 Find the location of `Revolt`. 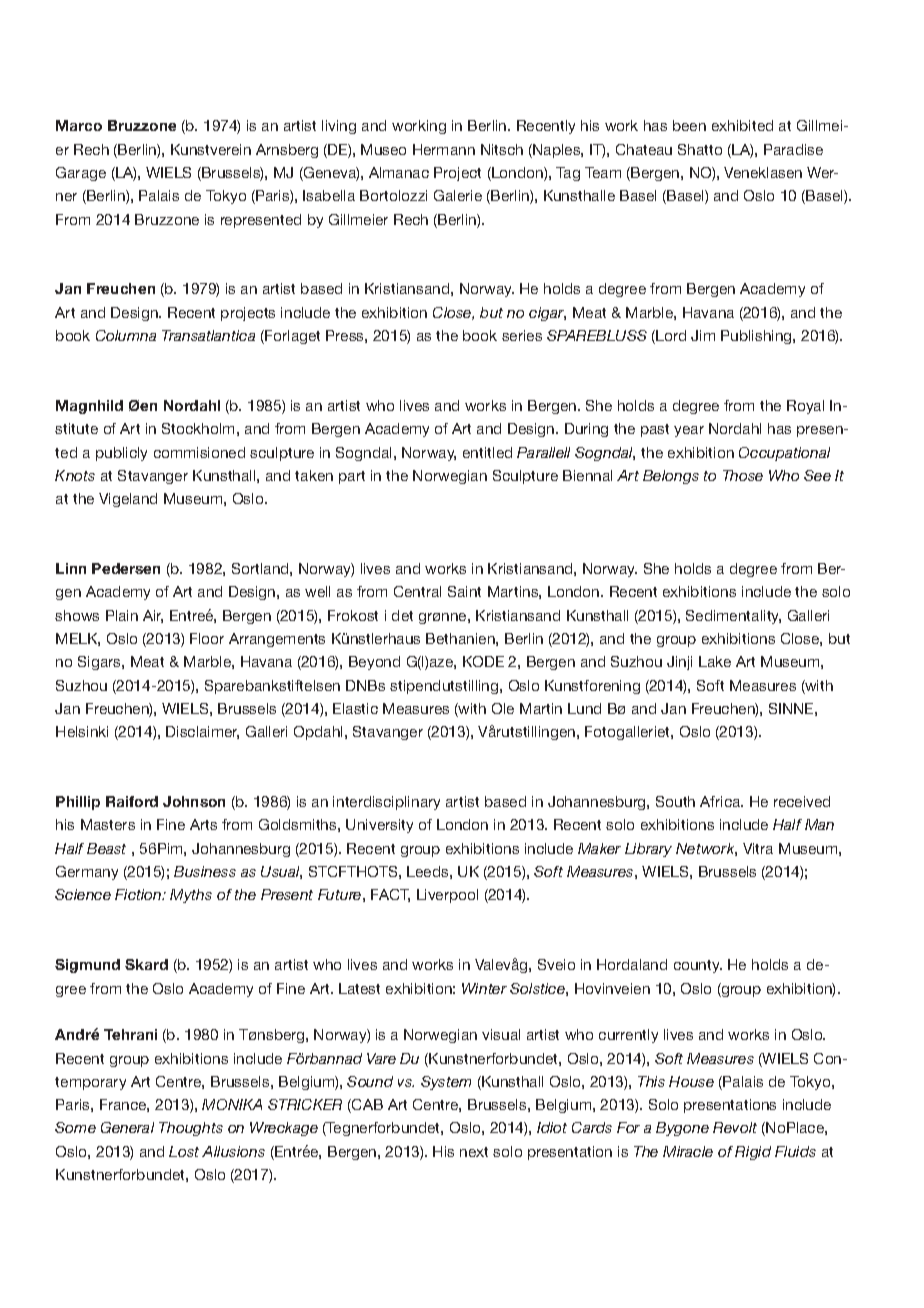

Revolt is located at coordinates (735, 1127).
